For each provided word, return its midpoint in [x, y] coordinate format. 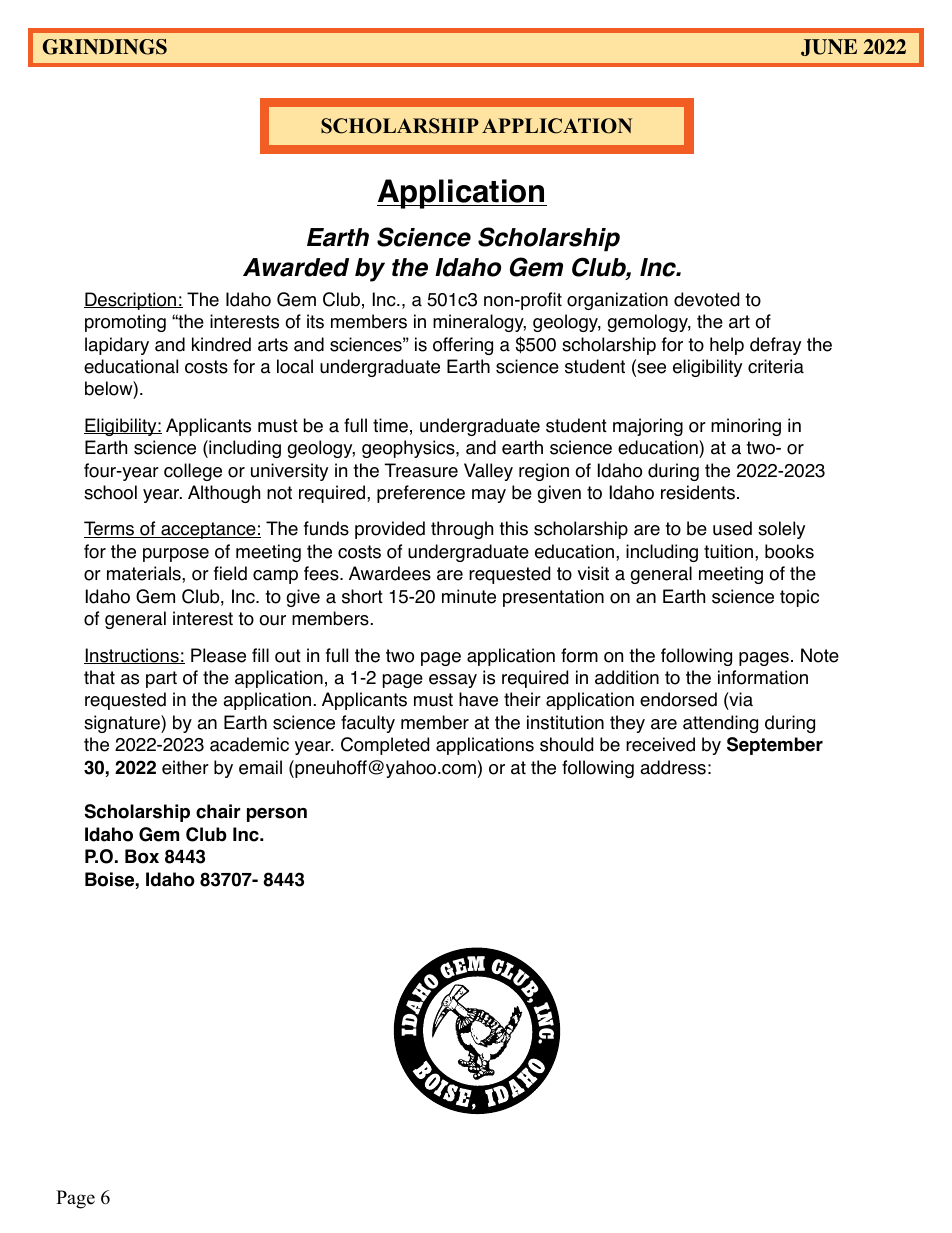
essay [453, 681]
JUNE [829, 47]
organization [617, 301]
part [161, 679]
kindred [221, 344]
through [462, 530]
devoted [706, 299]
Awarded [296, 267]
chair [218, 811]
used [732, 528]
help [727, 346]
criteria [776, 366]
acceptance [208, 530]
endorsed [678, 699]
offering [463, 346]
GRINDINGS [105, 47]
